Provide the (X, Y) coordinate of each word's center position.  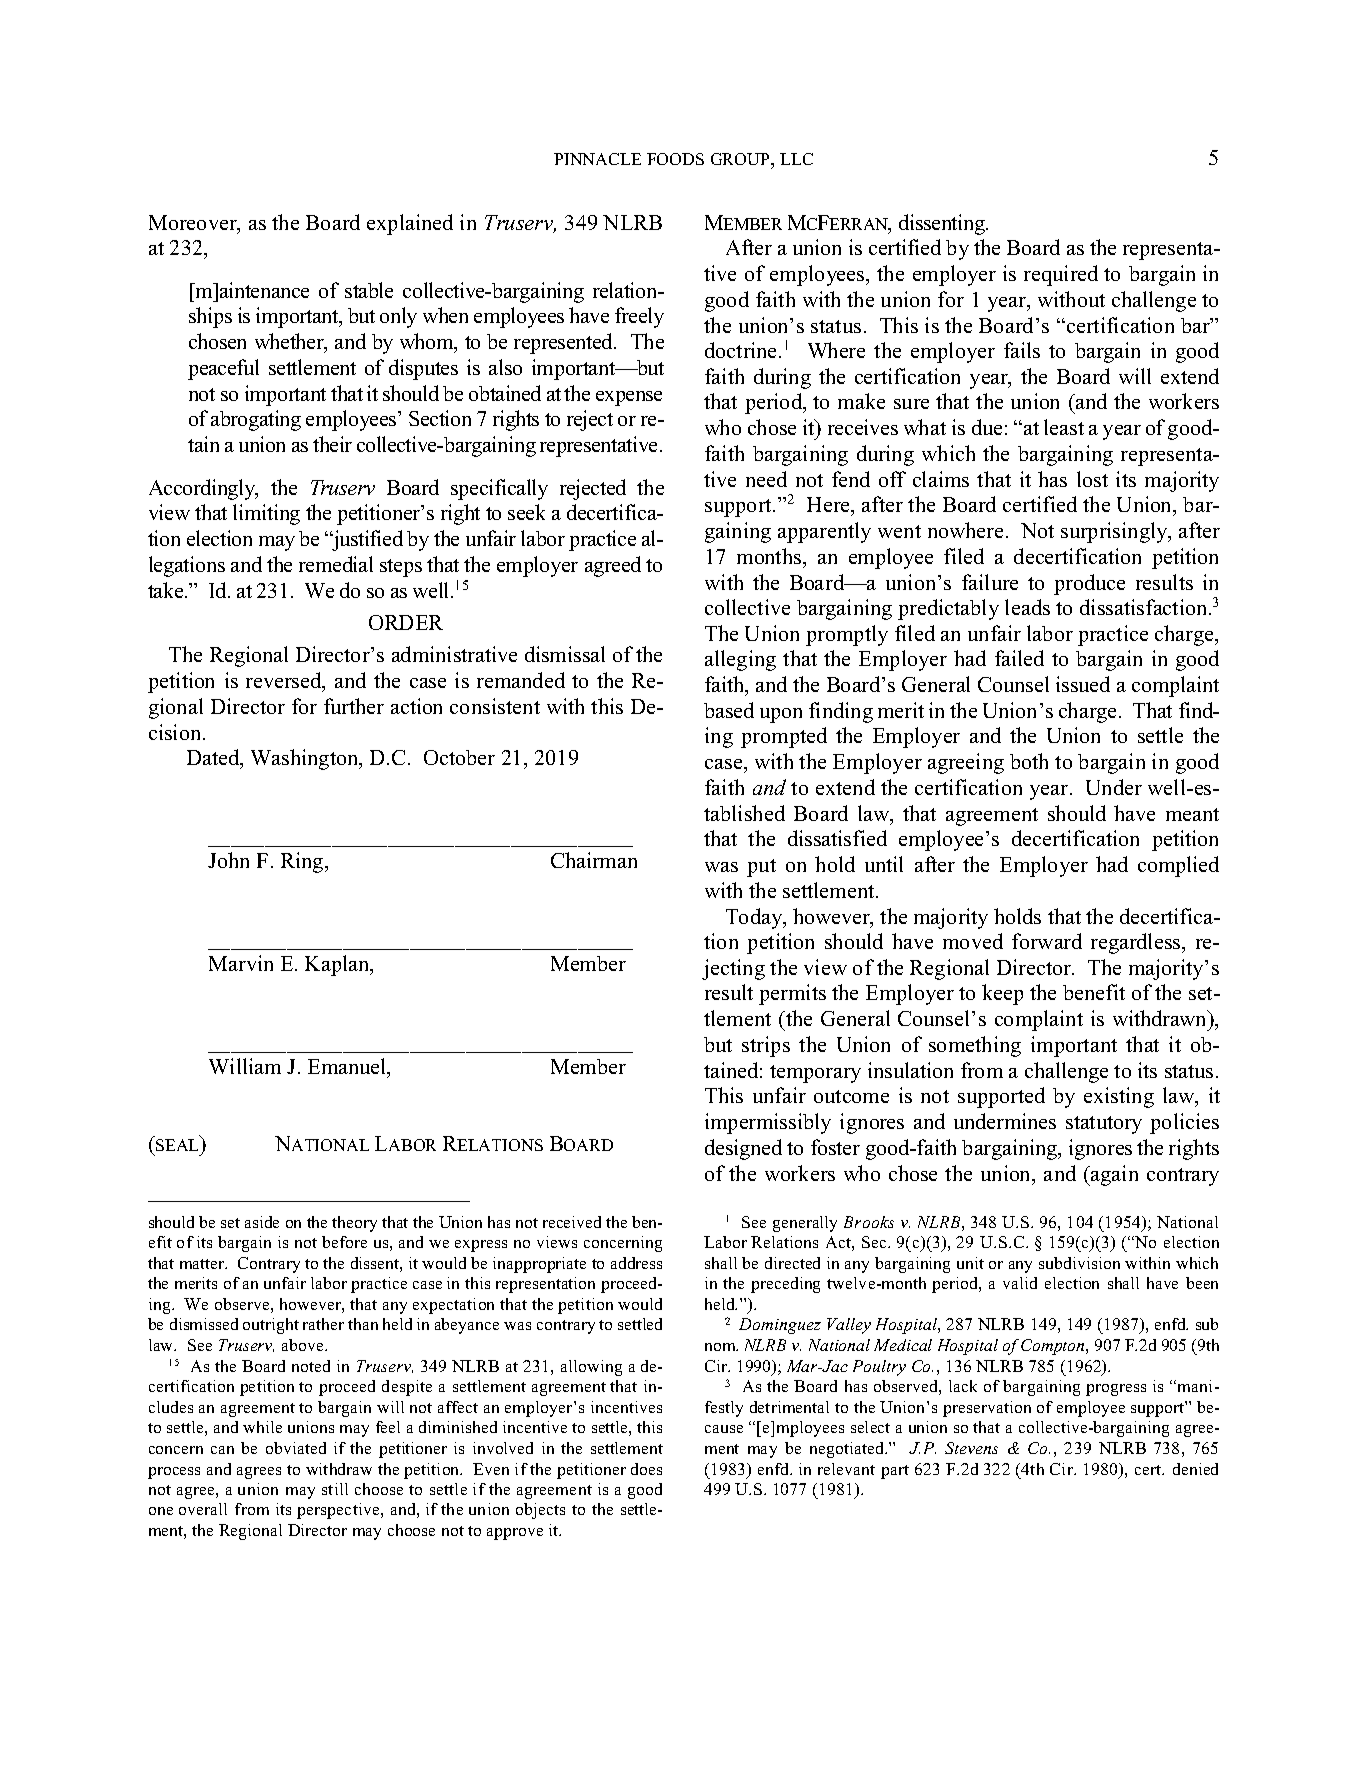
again (1113, 1175)
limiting (266, 514)
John (228, 860)
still (335, 1489)
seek (526, 512)
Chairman (594, 860)
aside (262, 1222)
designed (743, 1149)
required (1061, 275)
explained (410, 224)
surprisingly (1115, 532)
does (646, 1469)
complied (1178, 866)
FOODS (675, 159)
